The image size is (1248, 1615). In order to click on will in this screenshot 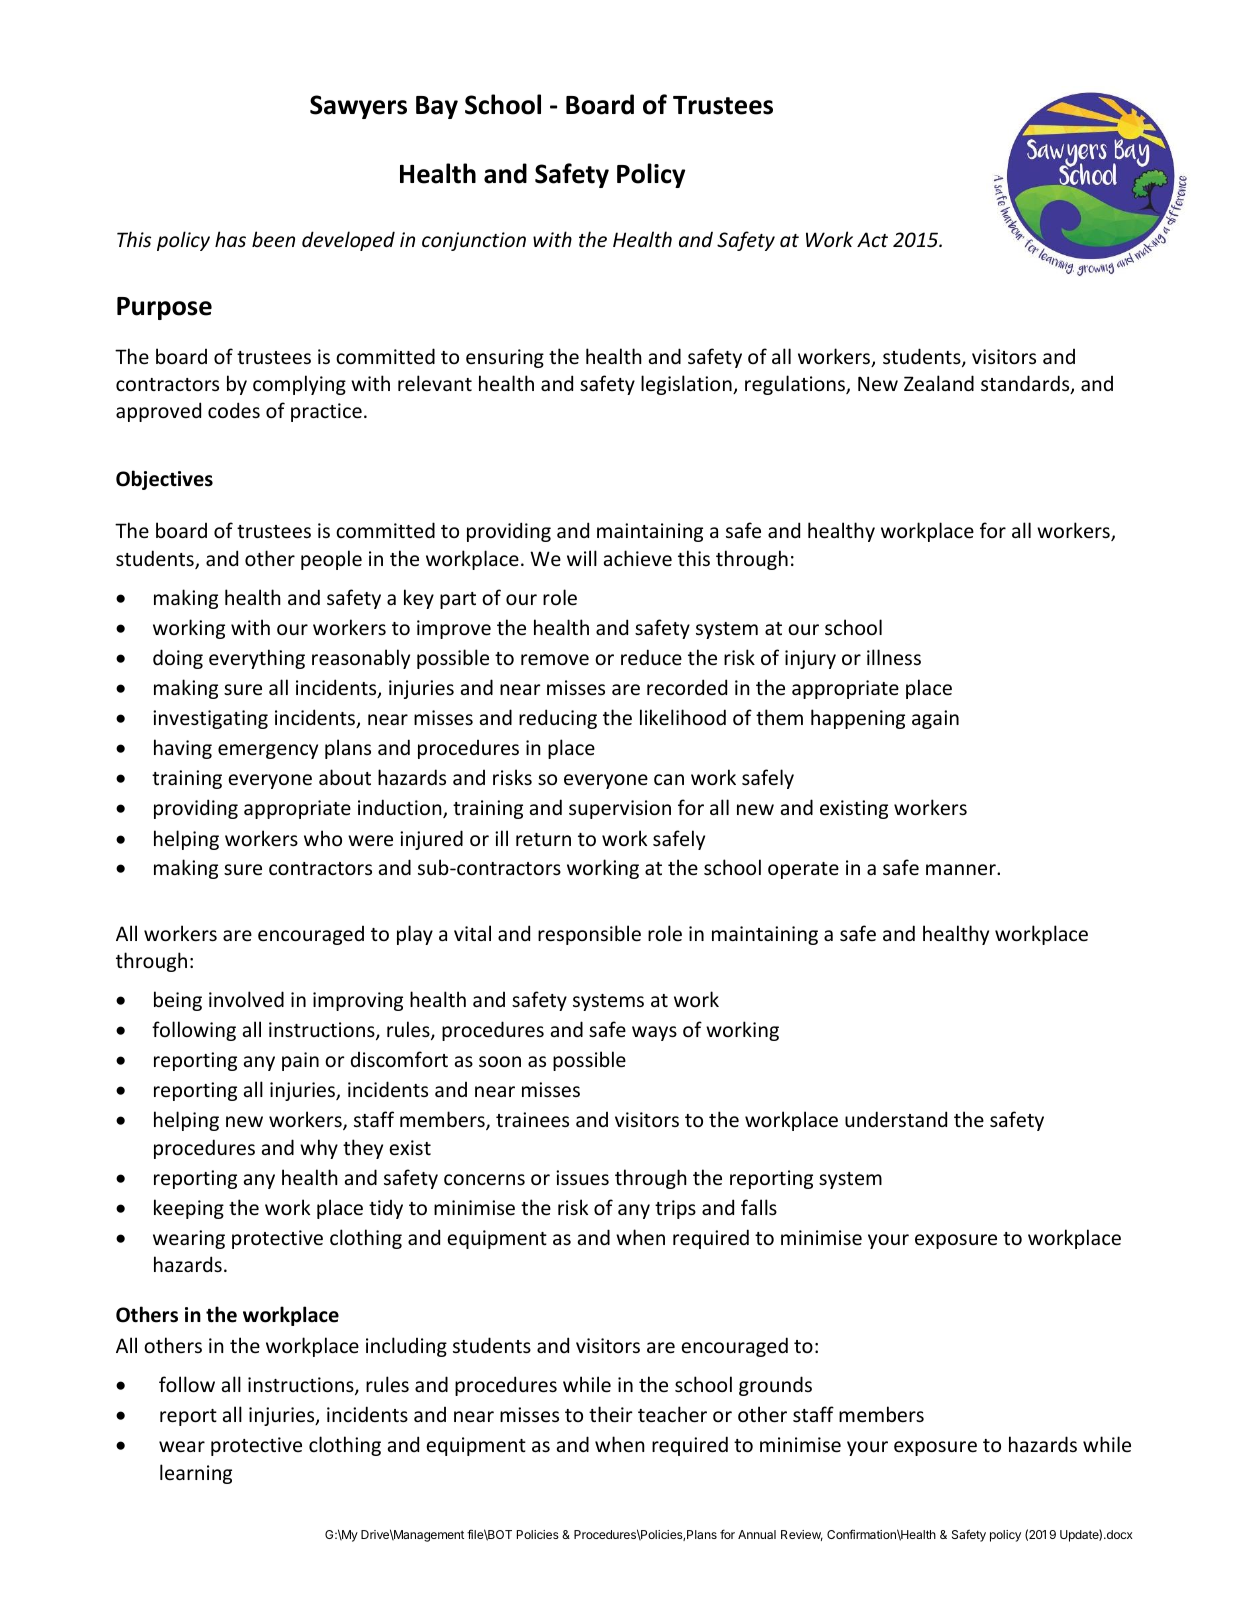, I will do `click(582, 558)`.
